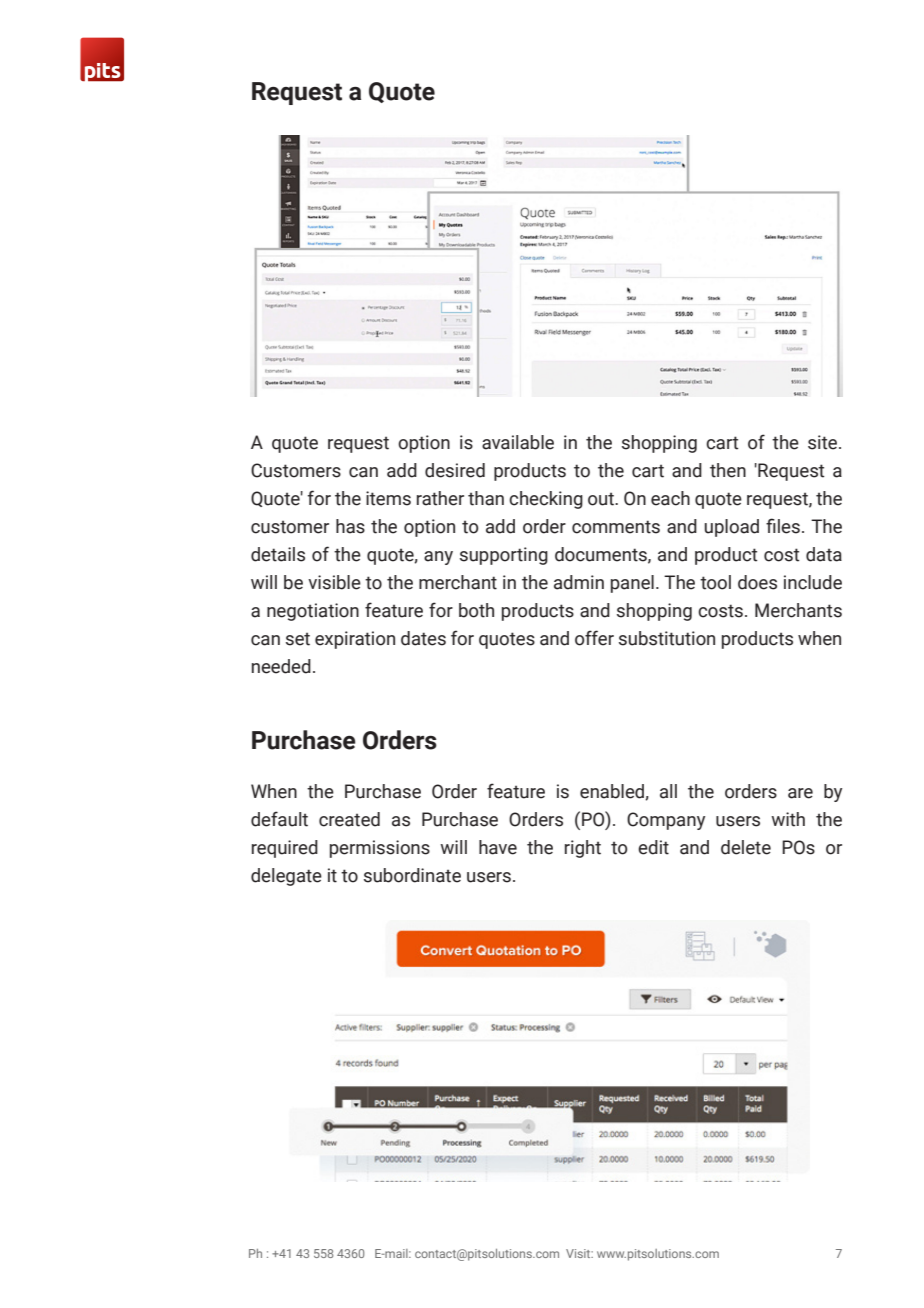 Image resolution: width=924 pixels, height=1308 pixels. I want to click on items, so click(388, 498).
